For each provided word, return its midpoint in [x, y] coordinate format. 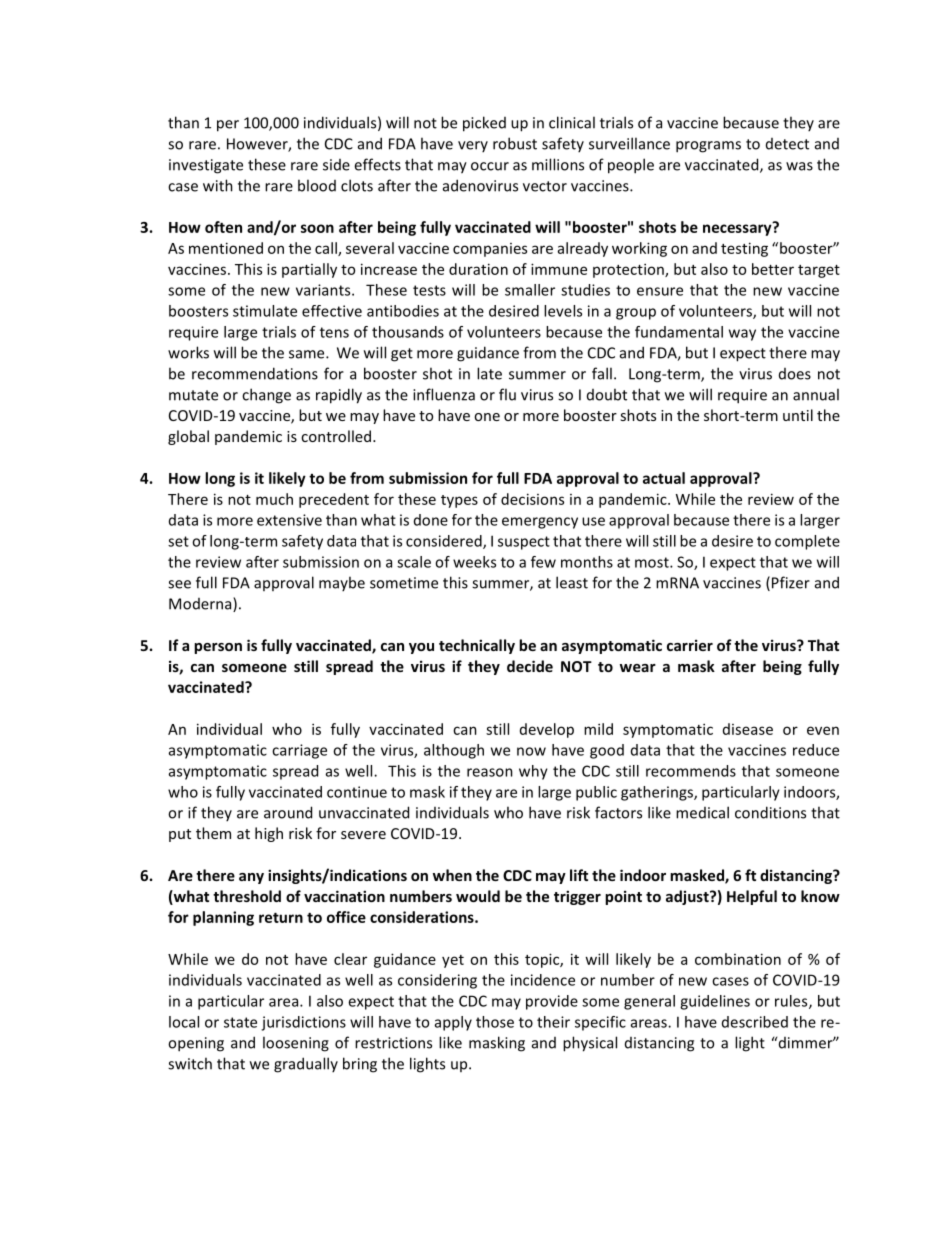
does [795, 374]
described [755, 1022]
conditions [770, 812]
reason [490, 772]
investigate [206, 166]
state [240, 1022]
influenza [444, 394]
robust [515, 143]
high [269, 834]
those [495, 1022]
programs [708, 147]
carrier [690, 645]
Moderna [201, 604]
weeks [474, 562]
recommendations [255, 373]
